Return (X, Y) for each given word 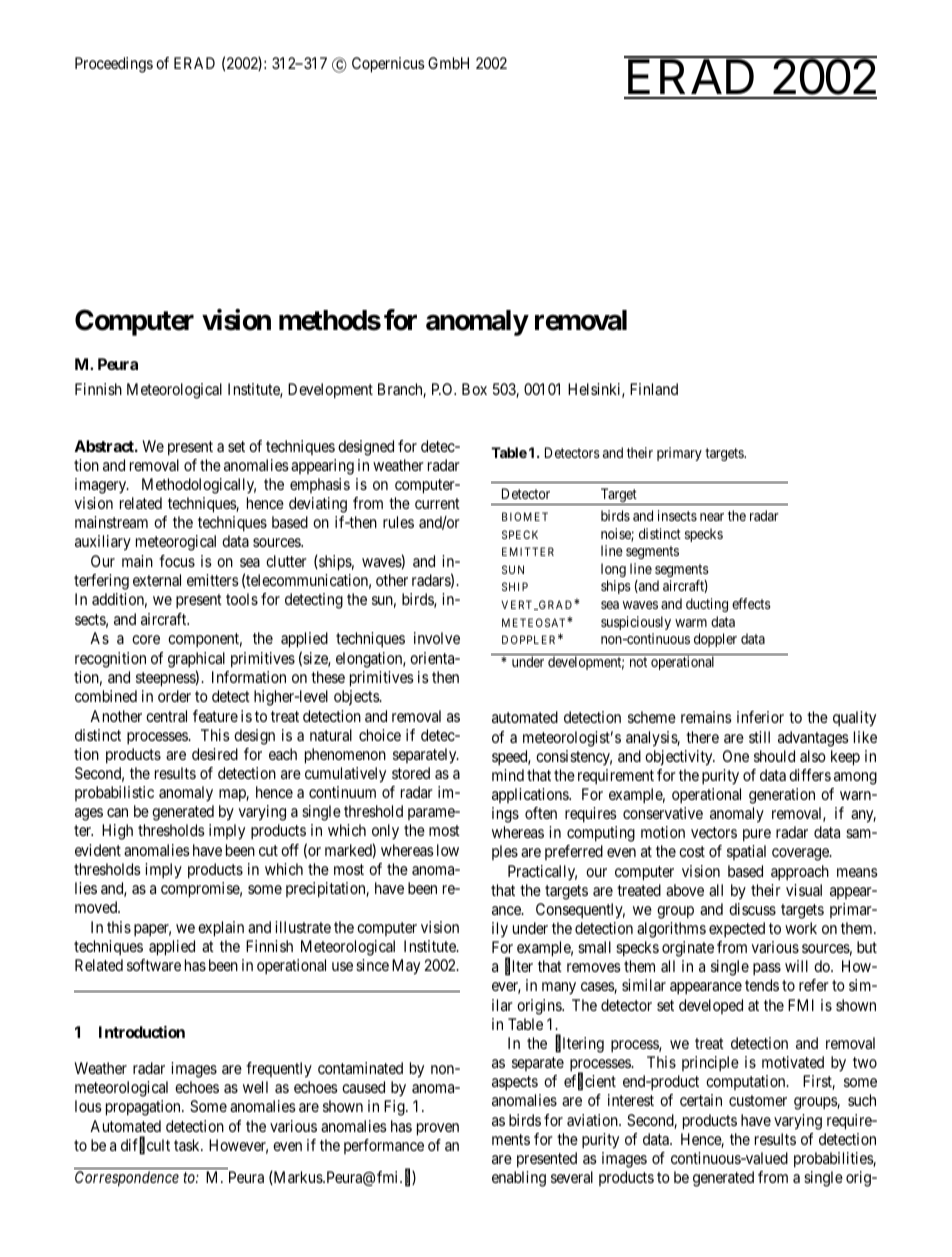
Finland (654, 389)
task (188, 1145)
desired (215, 754)
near (712, 517)
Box (474, 389)
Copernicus (388, 65)
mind (508, 775)
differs (810, 775)
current (437, 503)
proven (438, 1129)
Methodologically (199, 486)
